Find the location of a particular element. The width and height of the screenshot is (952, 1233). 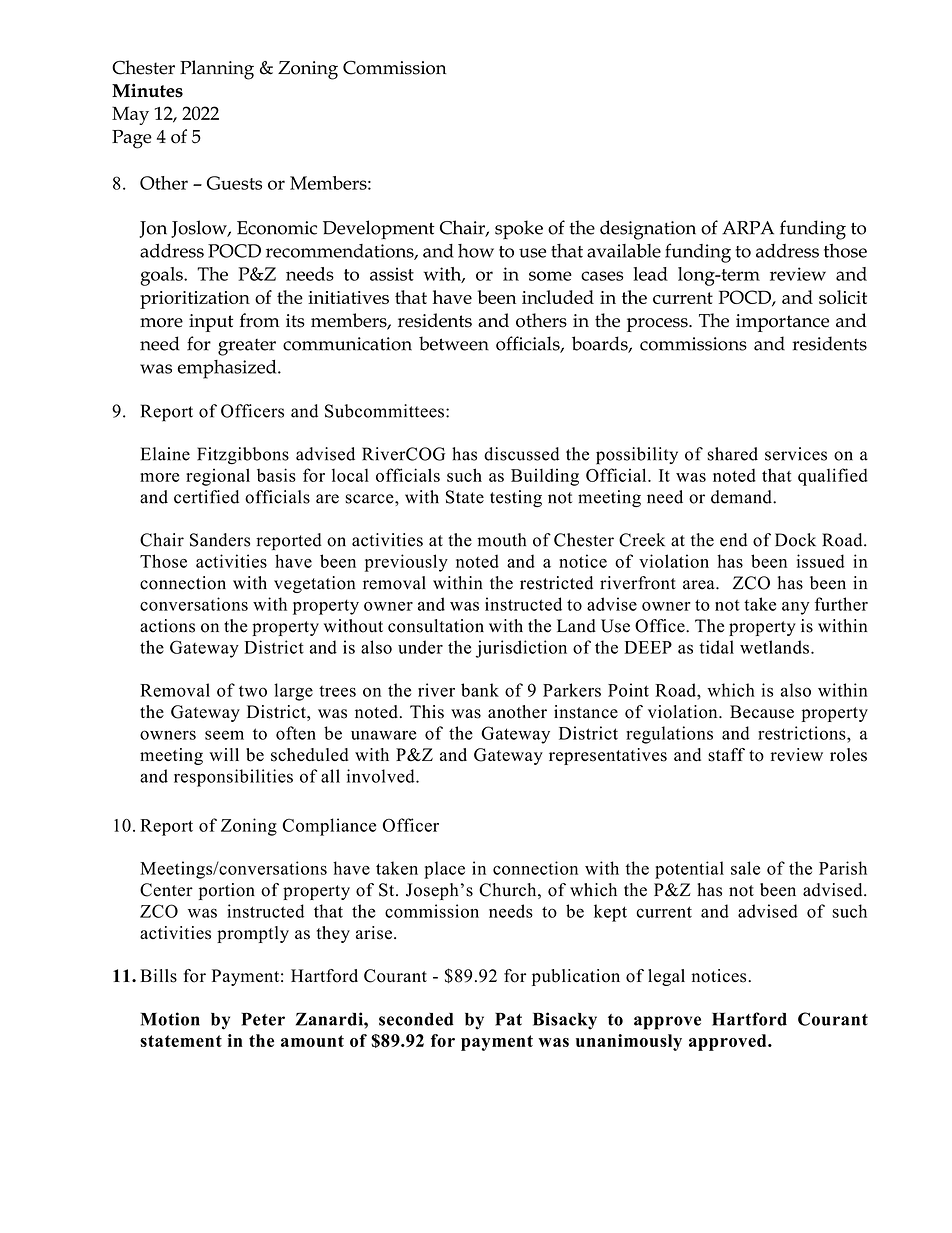

ARPA is located at coordinates (748, 228).
